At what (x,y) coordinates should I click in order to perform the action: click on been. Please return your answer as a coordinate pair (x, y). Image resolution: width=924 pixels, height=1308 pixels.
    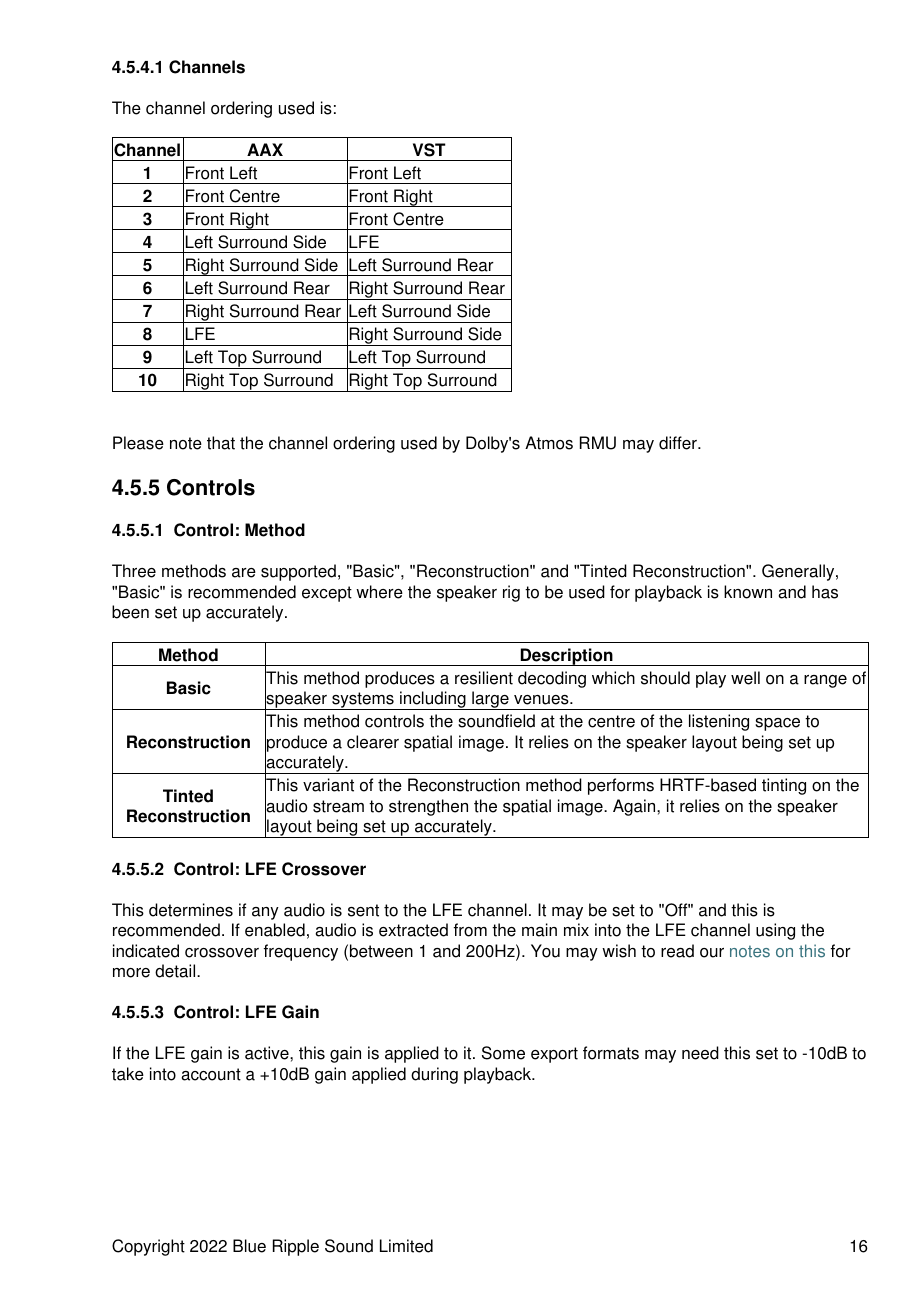
    Looking at the image, I should click on (130, 612).
